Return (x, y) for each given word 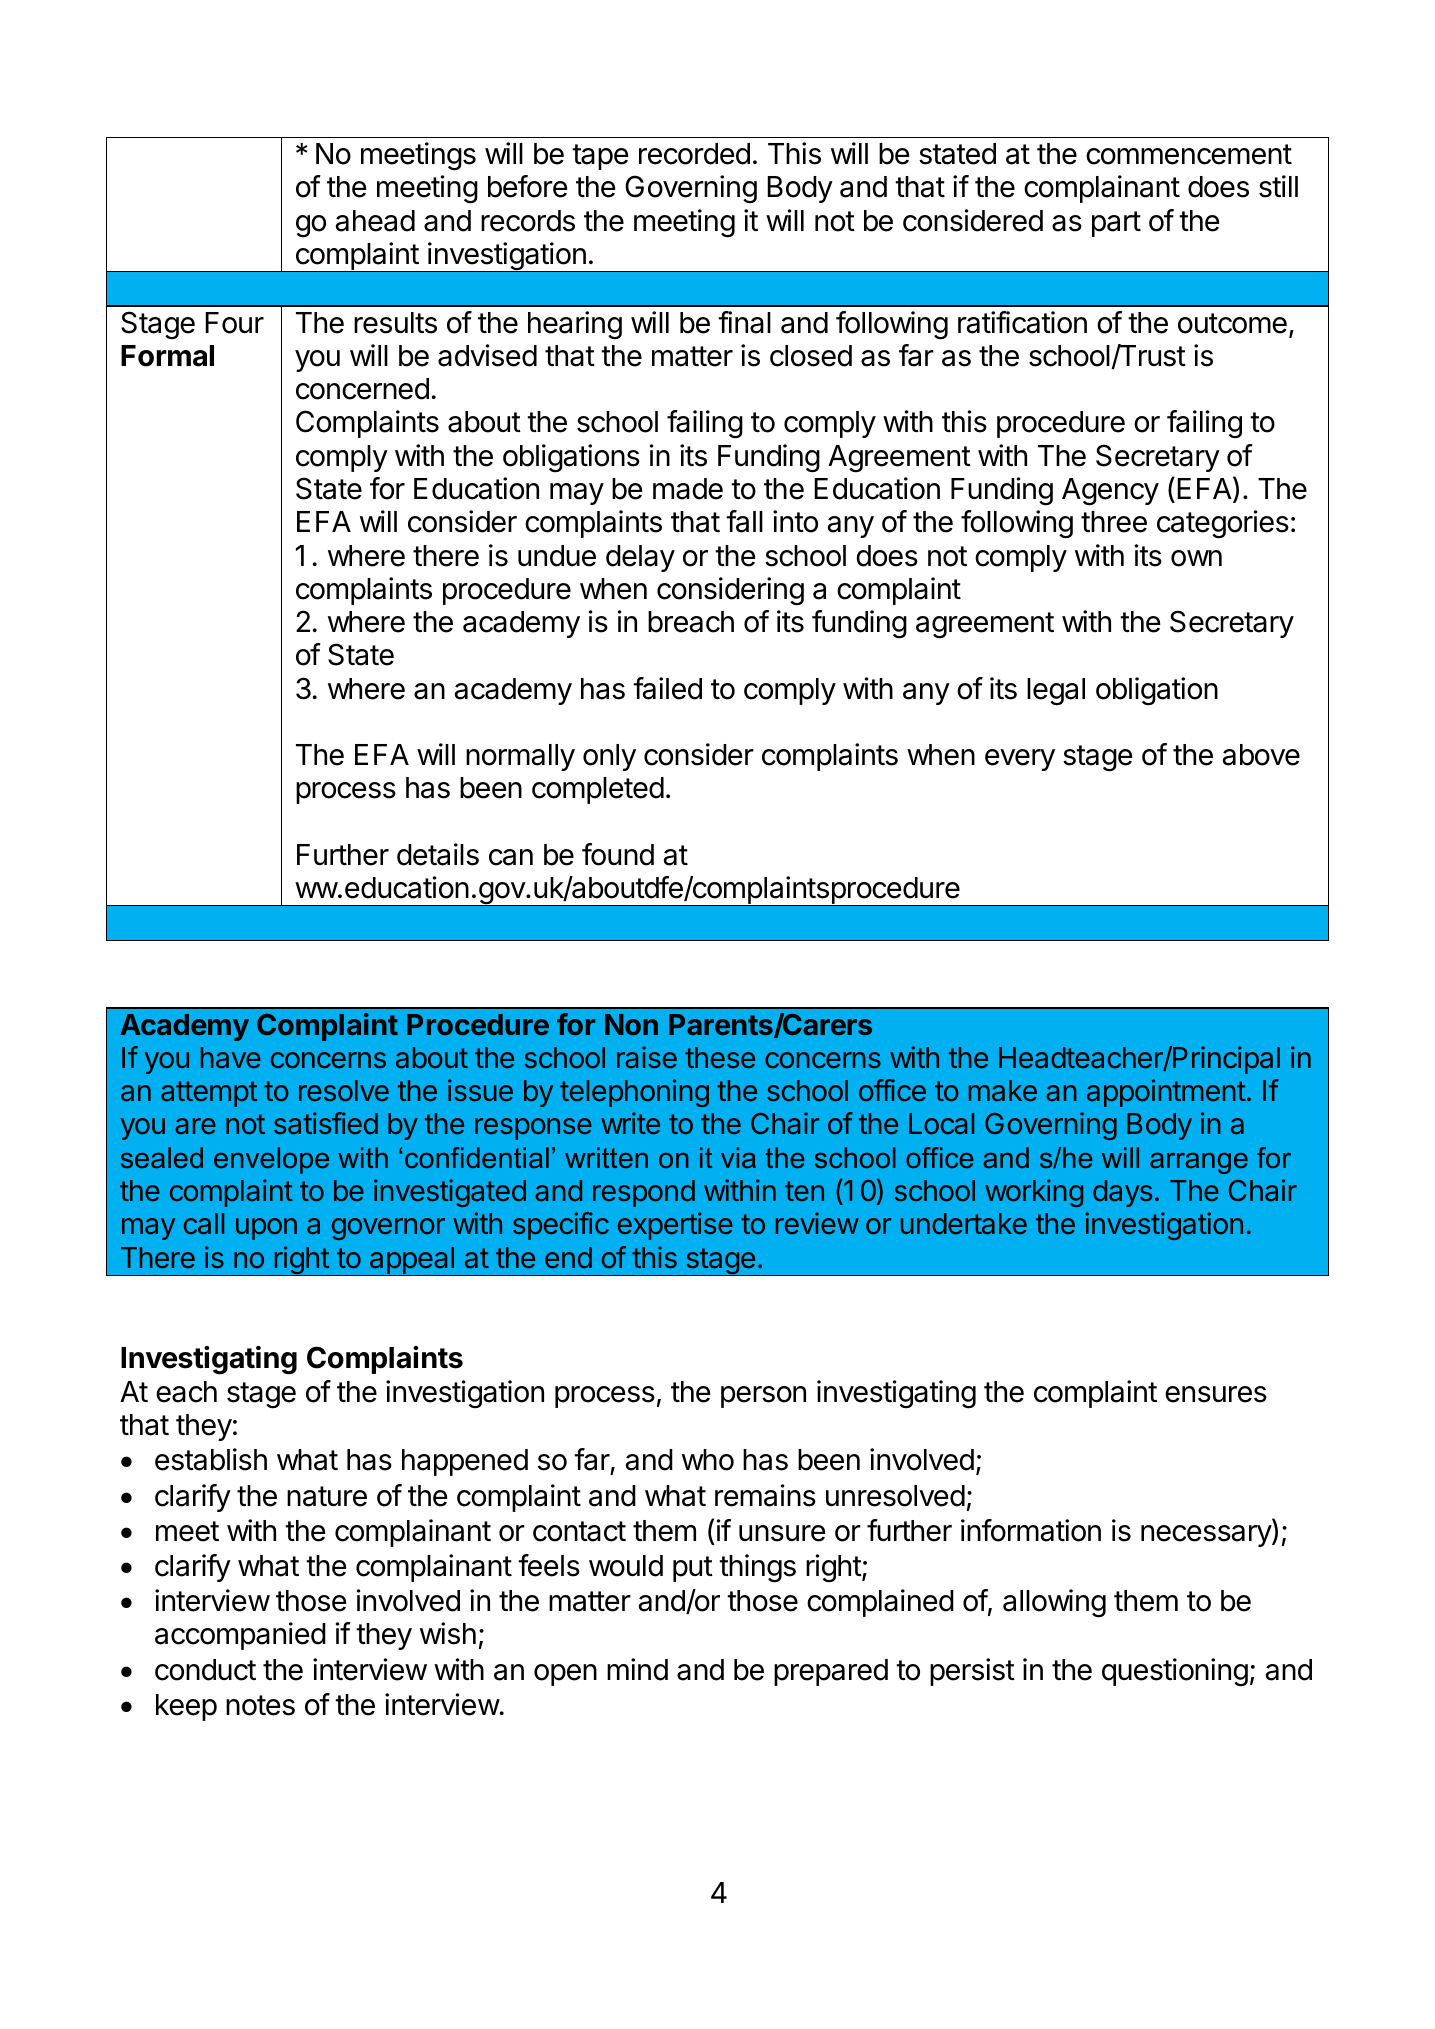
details (438, 854)
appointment (1166, 1093)
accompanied (240, 1636)
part (1116, 224)
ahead (375, 221)
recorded (694, 154)
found (618, 854)
